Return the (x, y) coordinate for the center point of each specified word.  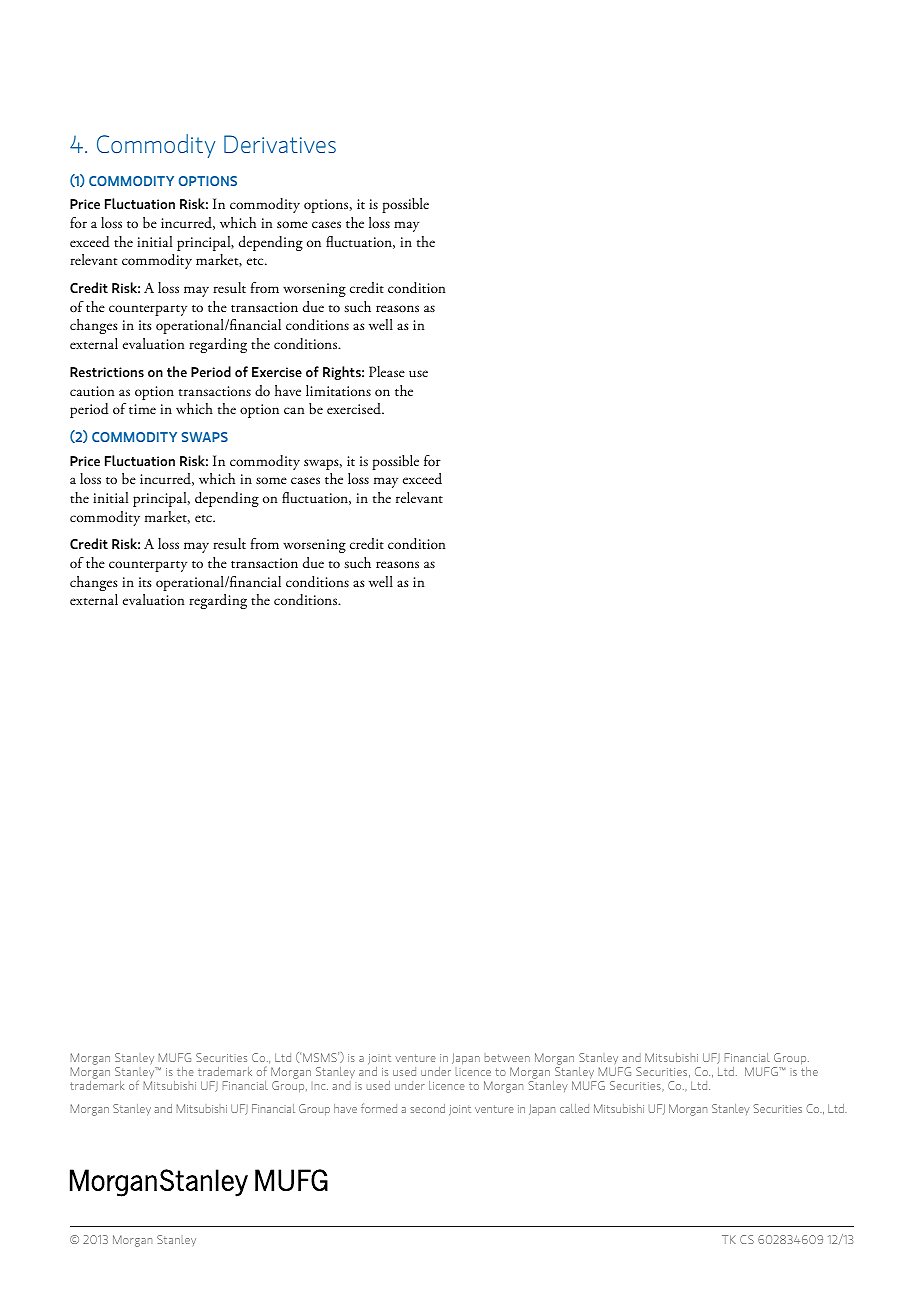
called (574, 1108)
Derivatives (280, 144)
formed (379, 1108)
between (507, 1058)
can (294, 410)
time (142, 409)
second (427, 1108)
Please (387, 371)
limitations (338, 390)
